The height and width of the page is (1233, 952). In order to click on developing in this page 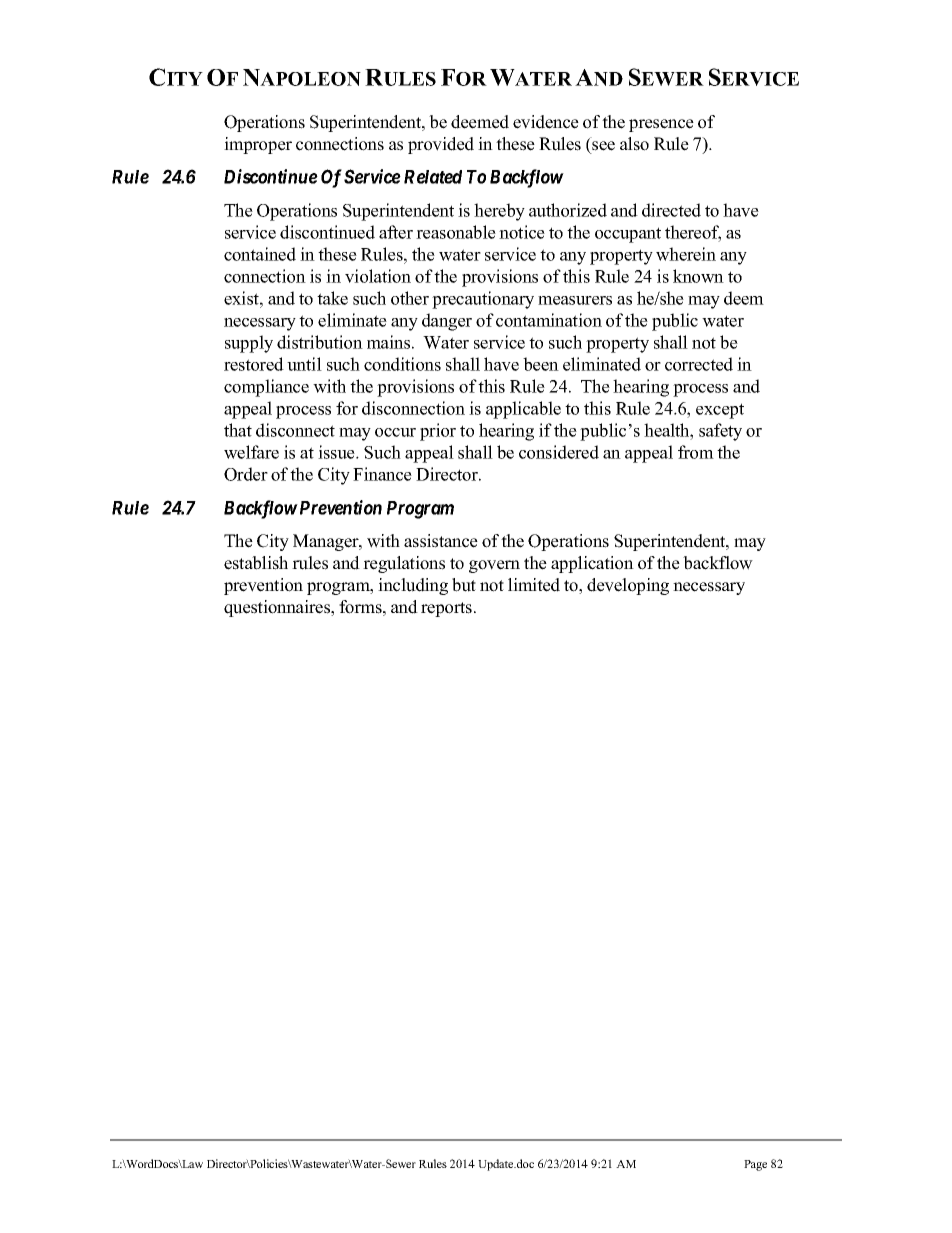, I will do `click(628, 586)`.
